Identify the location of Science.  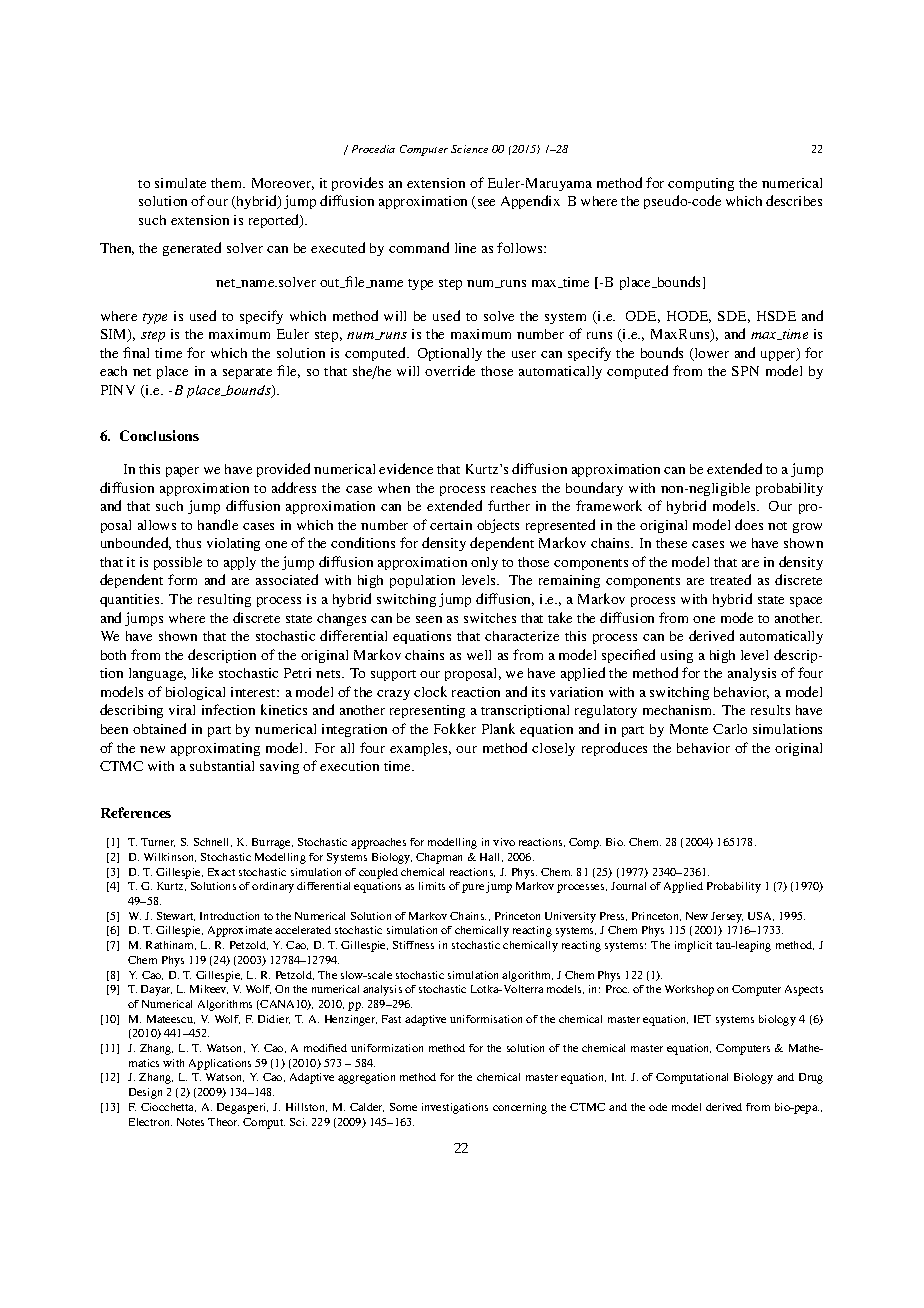
(469, 149).
